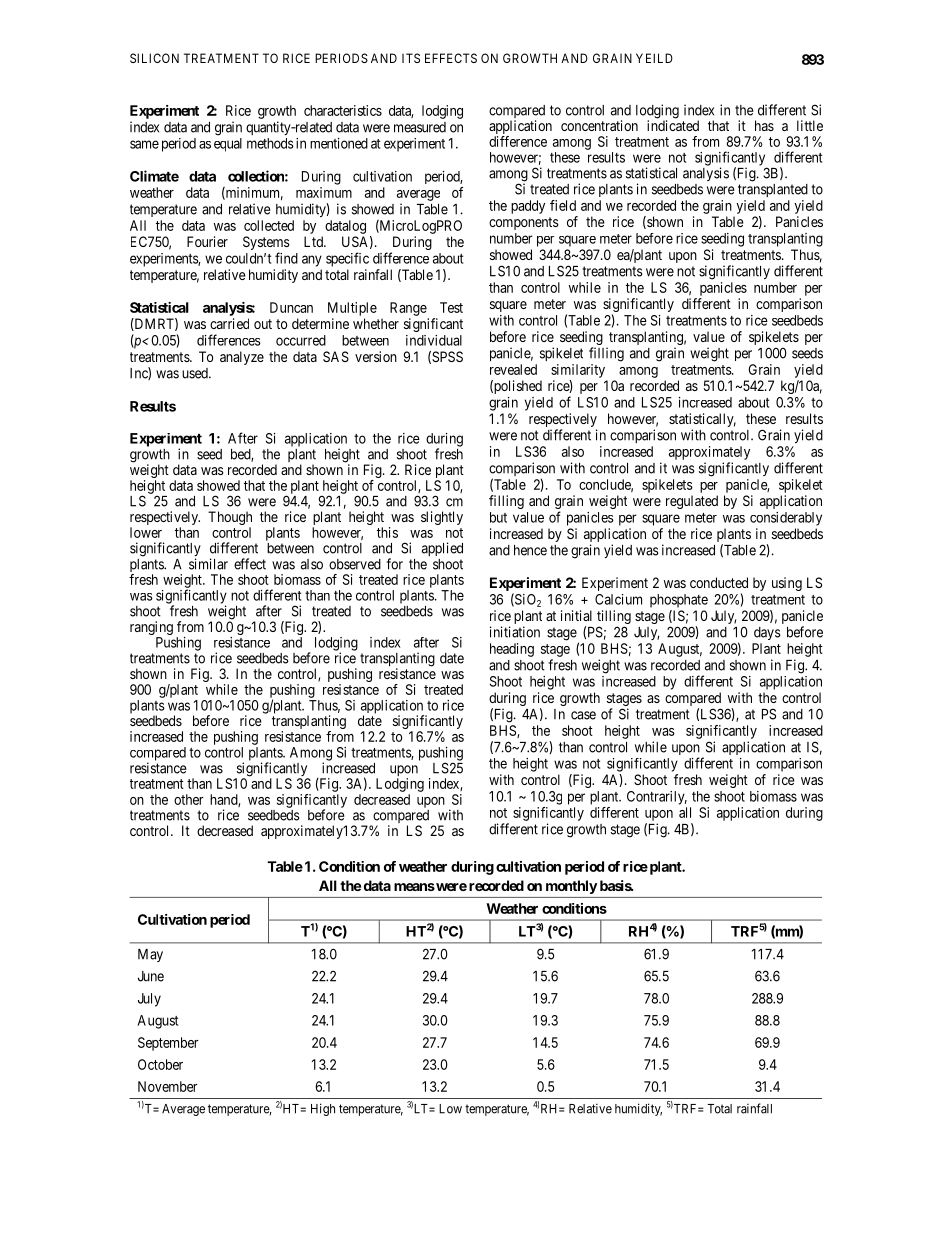  I want to click on has, so click(764, 125).
